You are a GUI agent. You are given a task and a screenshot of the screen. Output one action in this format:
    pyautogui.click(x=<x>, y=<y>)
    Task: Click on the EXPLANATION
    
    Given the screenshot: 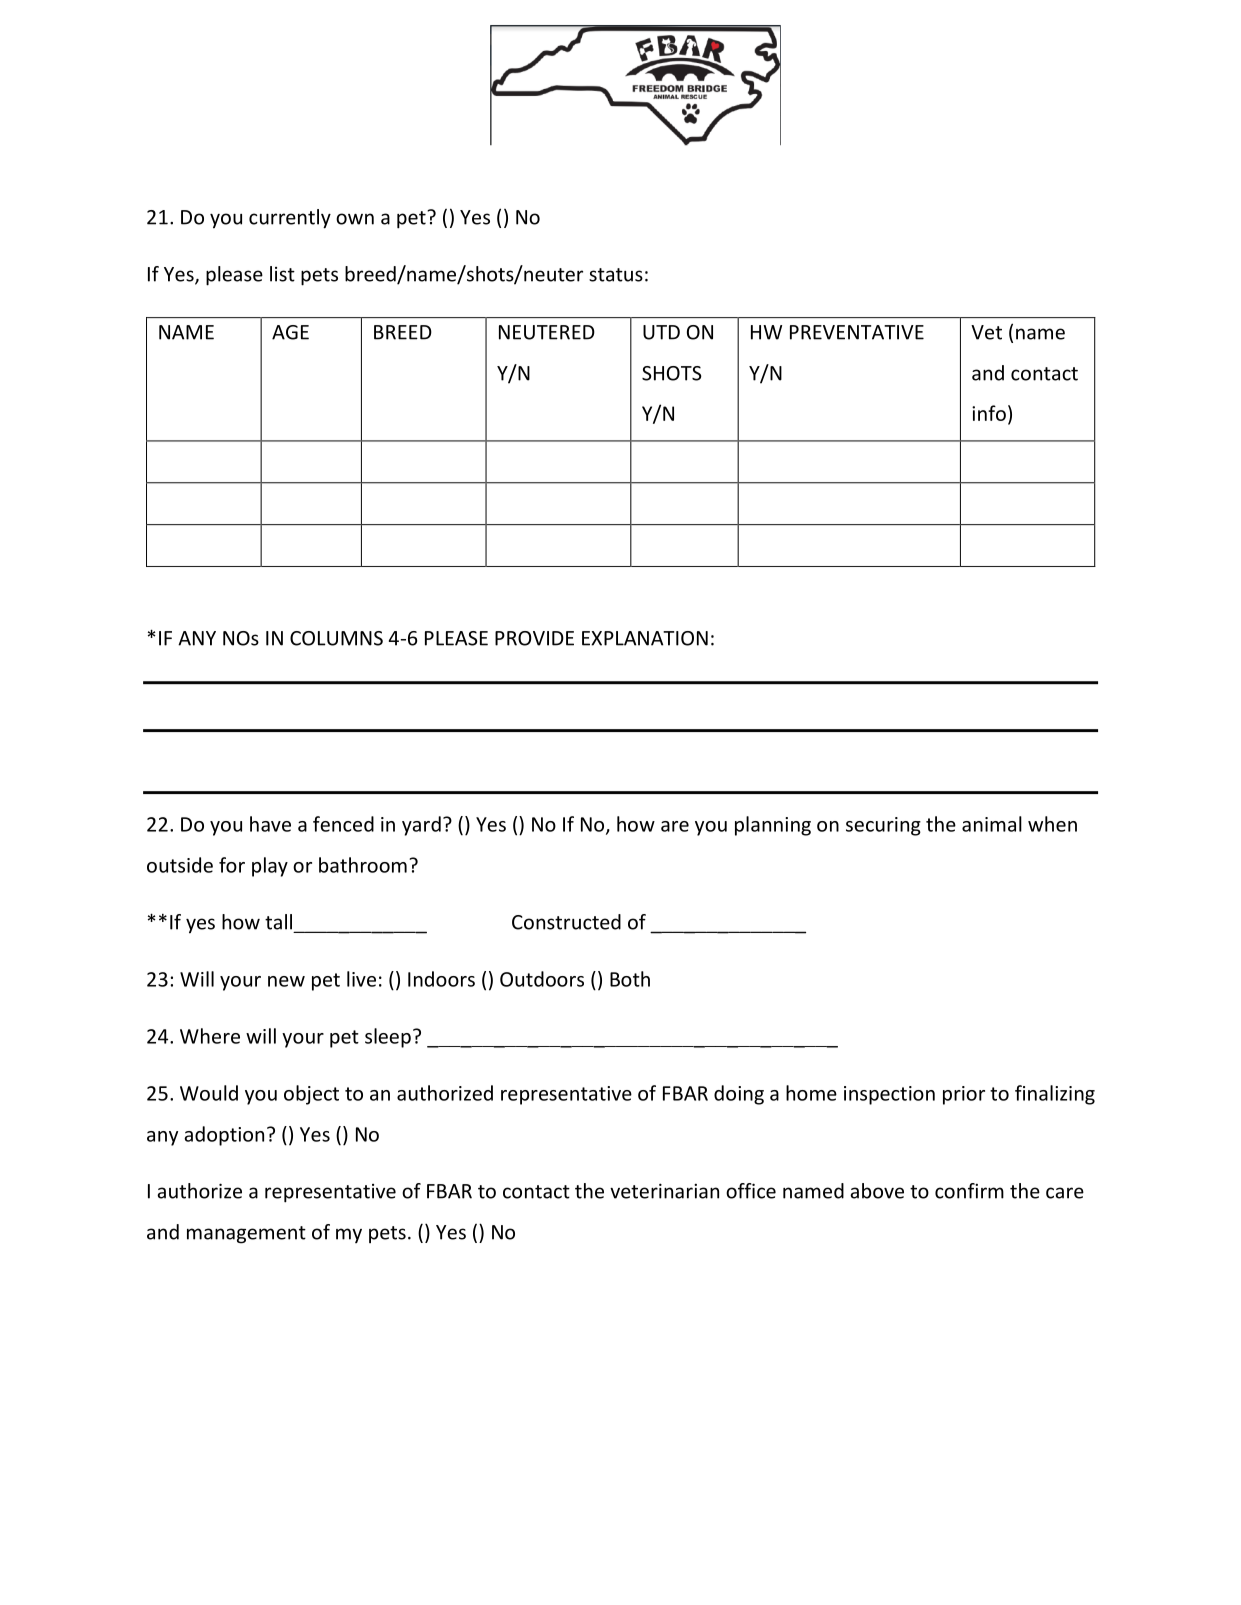 What is the action you would take?
    pyautogui.click(x=645, y=638)
